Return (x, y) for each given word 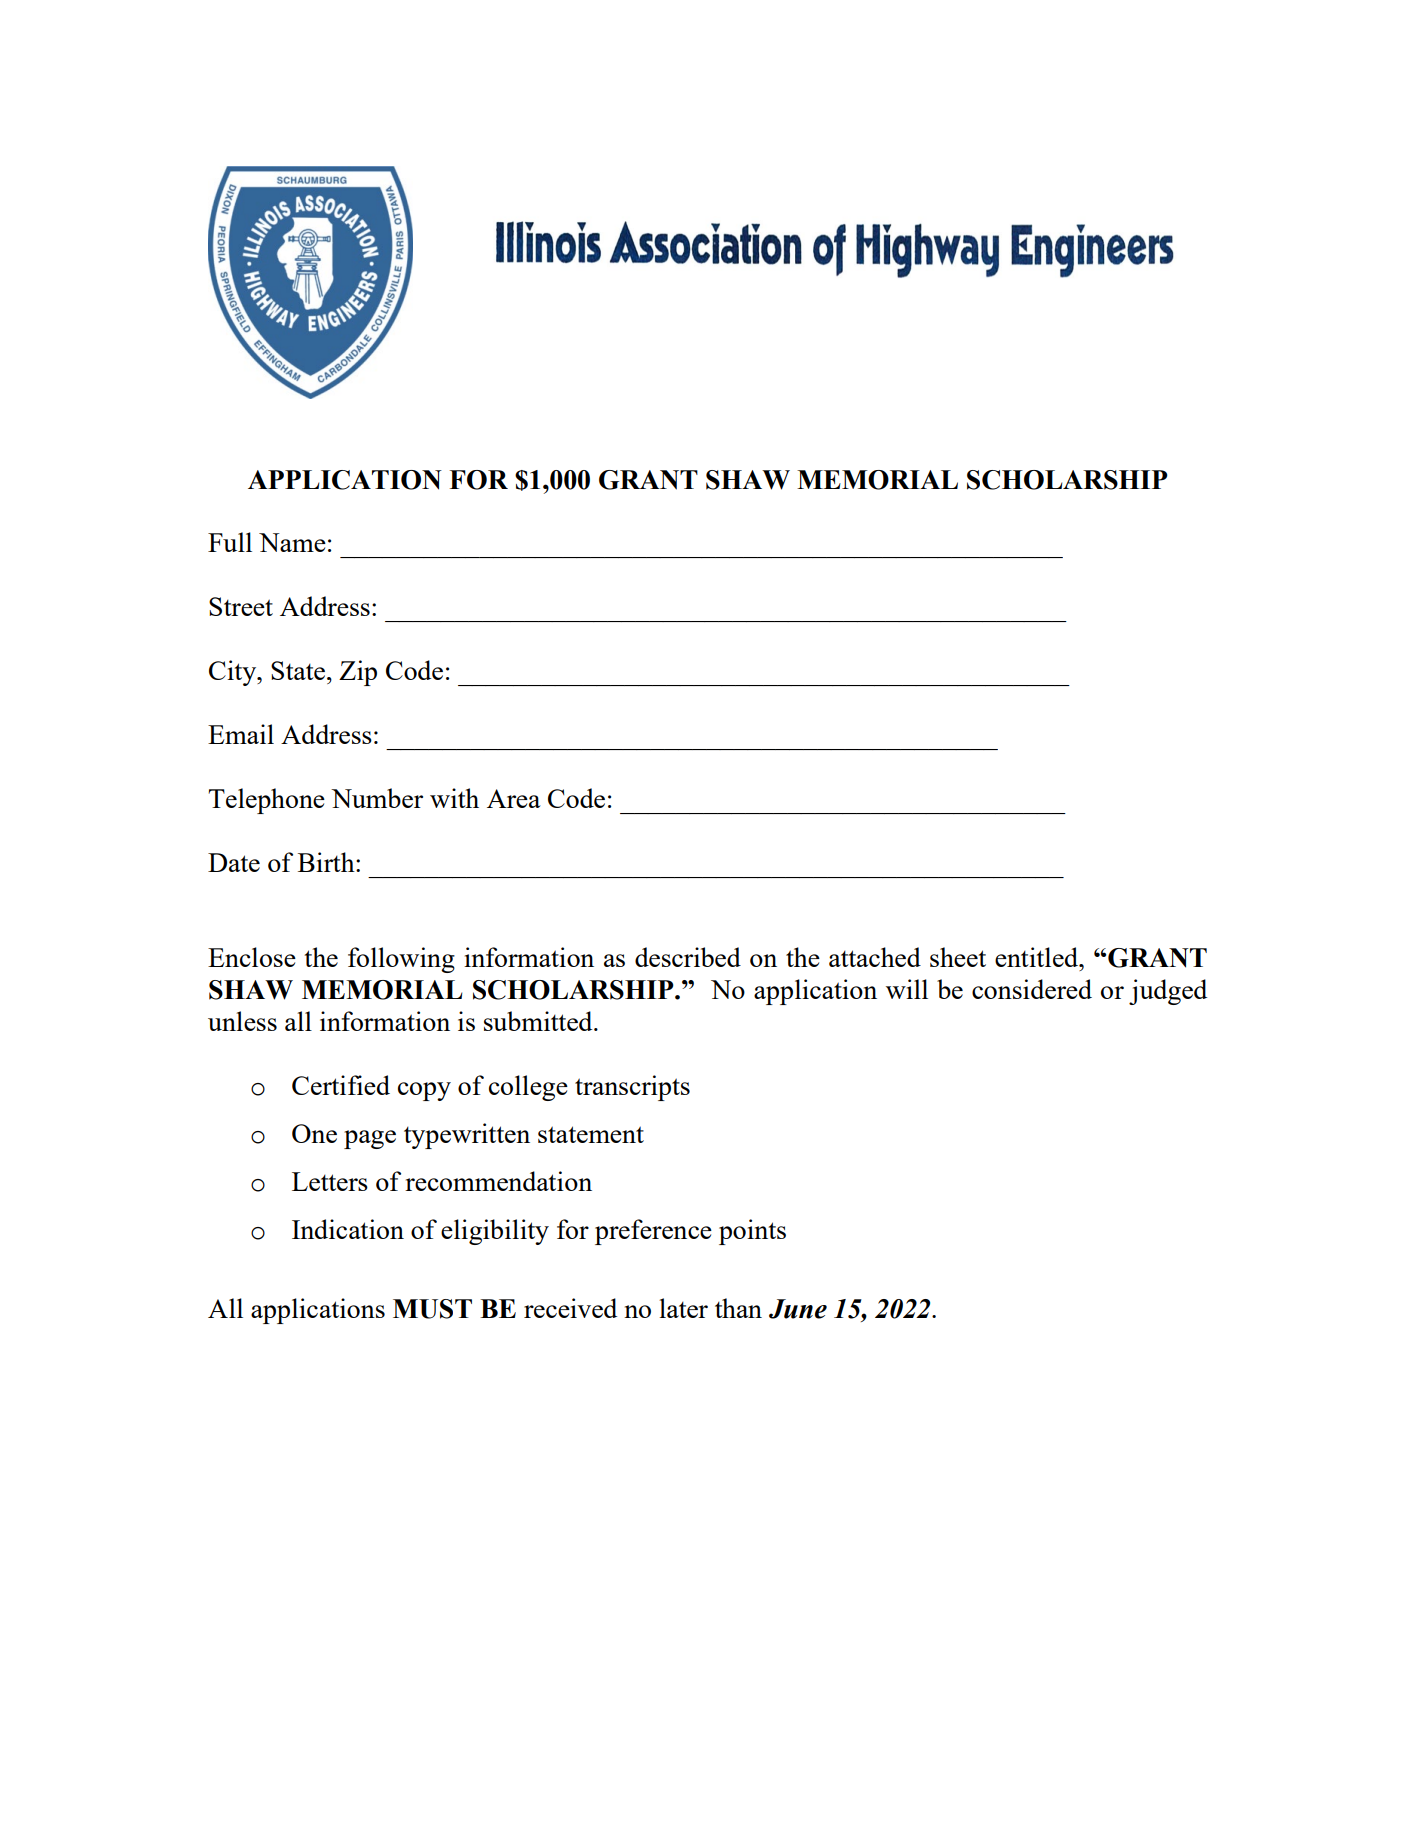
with (454, 798)
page (370, 1139)
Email (241, 734)
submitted (539, 1021)
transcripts (632, 1088)
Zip (358, 673)
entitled (1038, 957)
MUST (432, 1309)
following (401, 960)
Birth (327, 862)
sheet (958, 957)
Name (292, 542)
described (688, 957)
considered (1032, 989)
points (752, 1232)
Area (513, 798)
